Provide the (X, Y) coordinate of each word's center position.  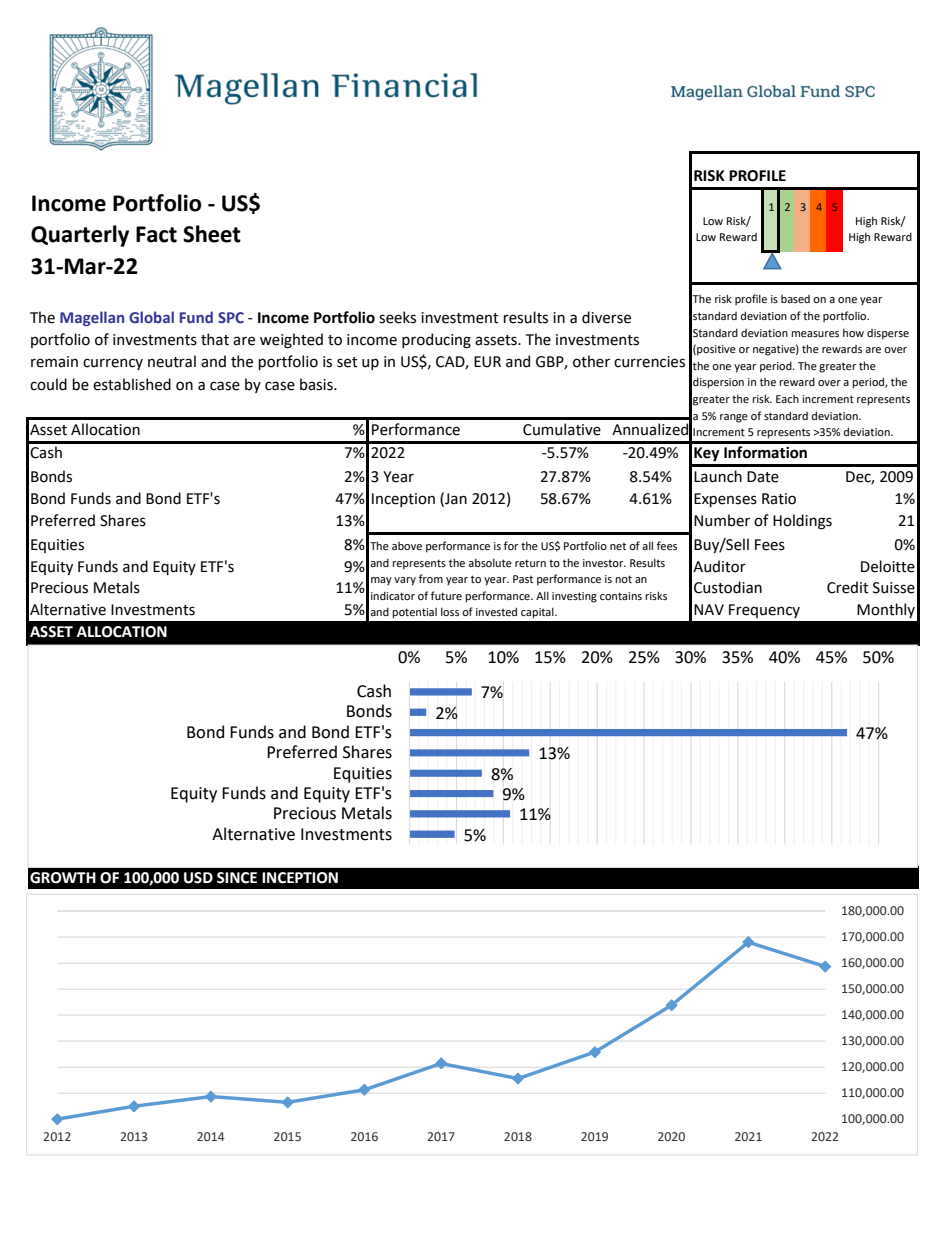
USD (198, 878)
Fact (156, 234)
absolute (490, 562)
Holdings (802, 522)
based (795, 299)
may (381, 581)
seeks (397, 317)
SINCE (237, 878)
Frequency (764, 611)
